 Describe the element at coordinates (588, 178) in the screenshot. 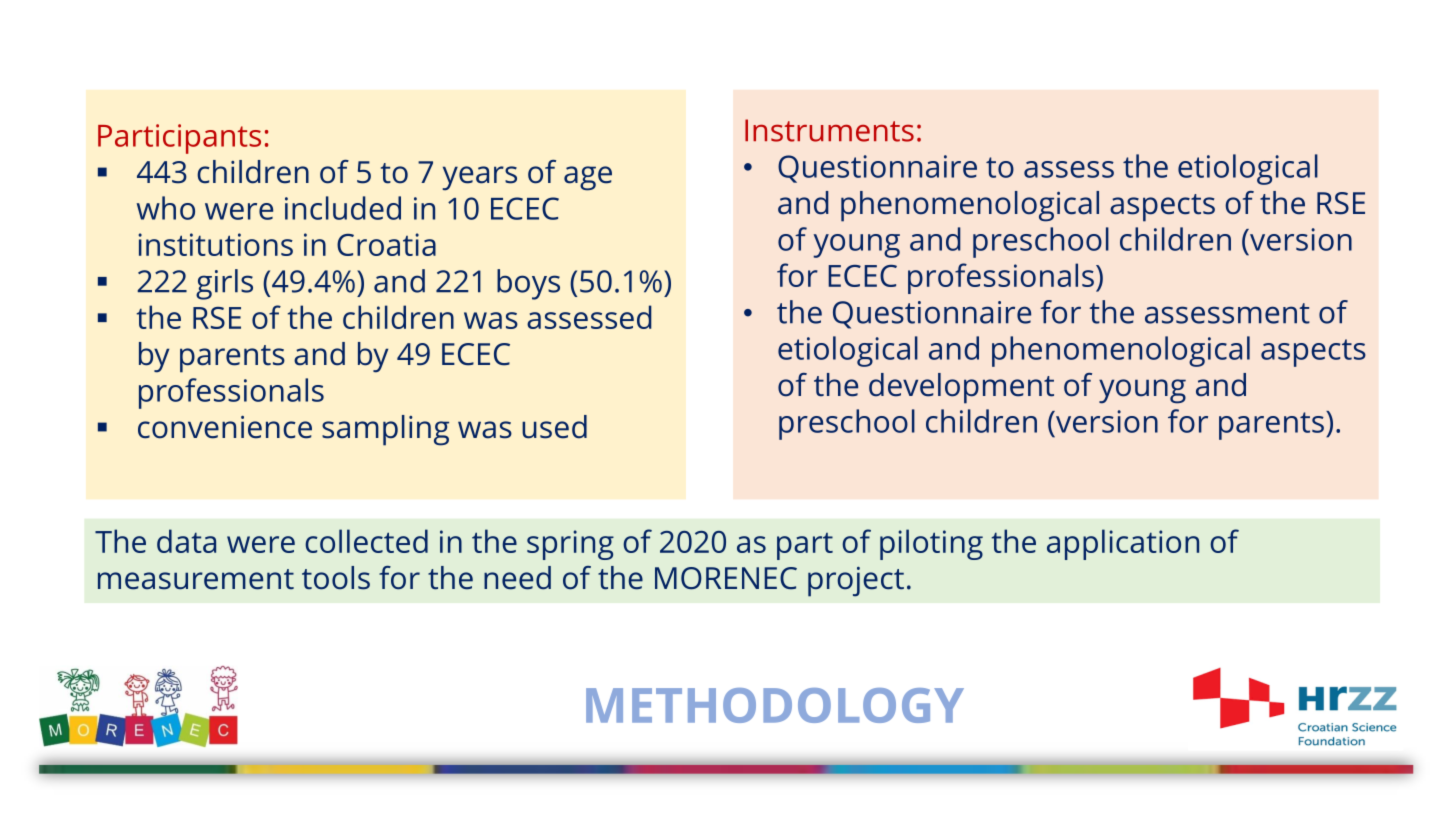

I see `age` at that location.
